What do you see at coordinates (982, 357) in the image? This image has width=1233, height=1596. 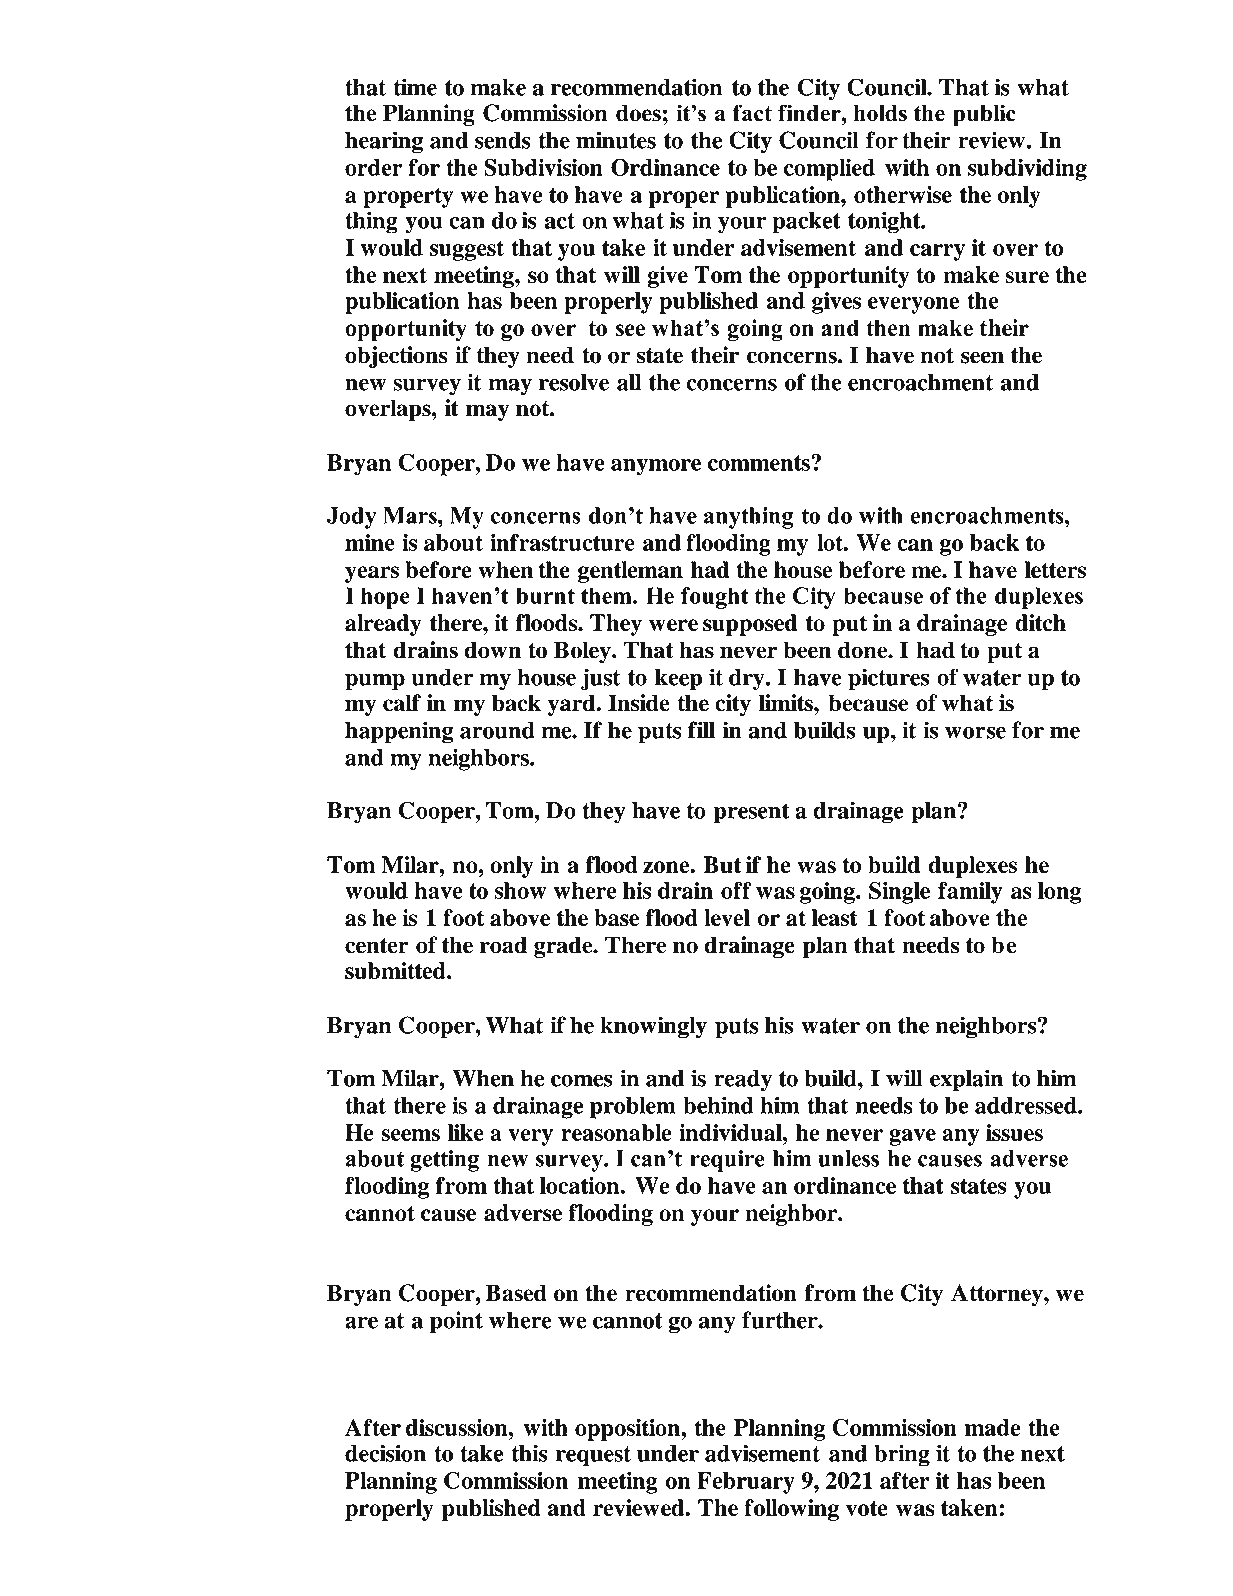 I see `seen` at bounding box center [982, 357].
